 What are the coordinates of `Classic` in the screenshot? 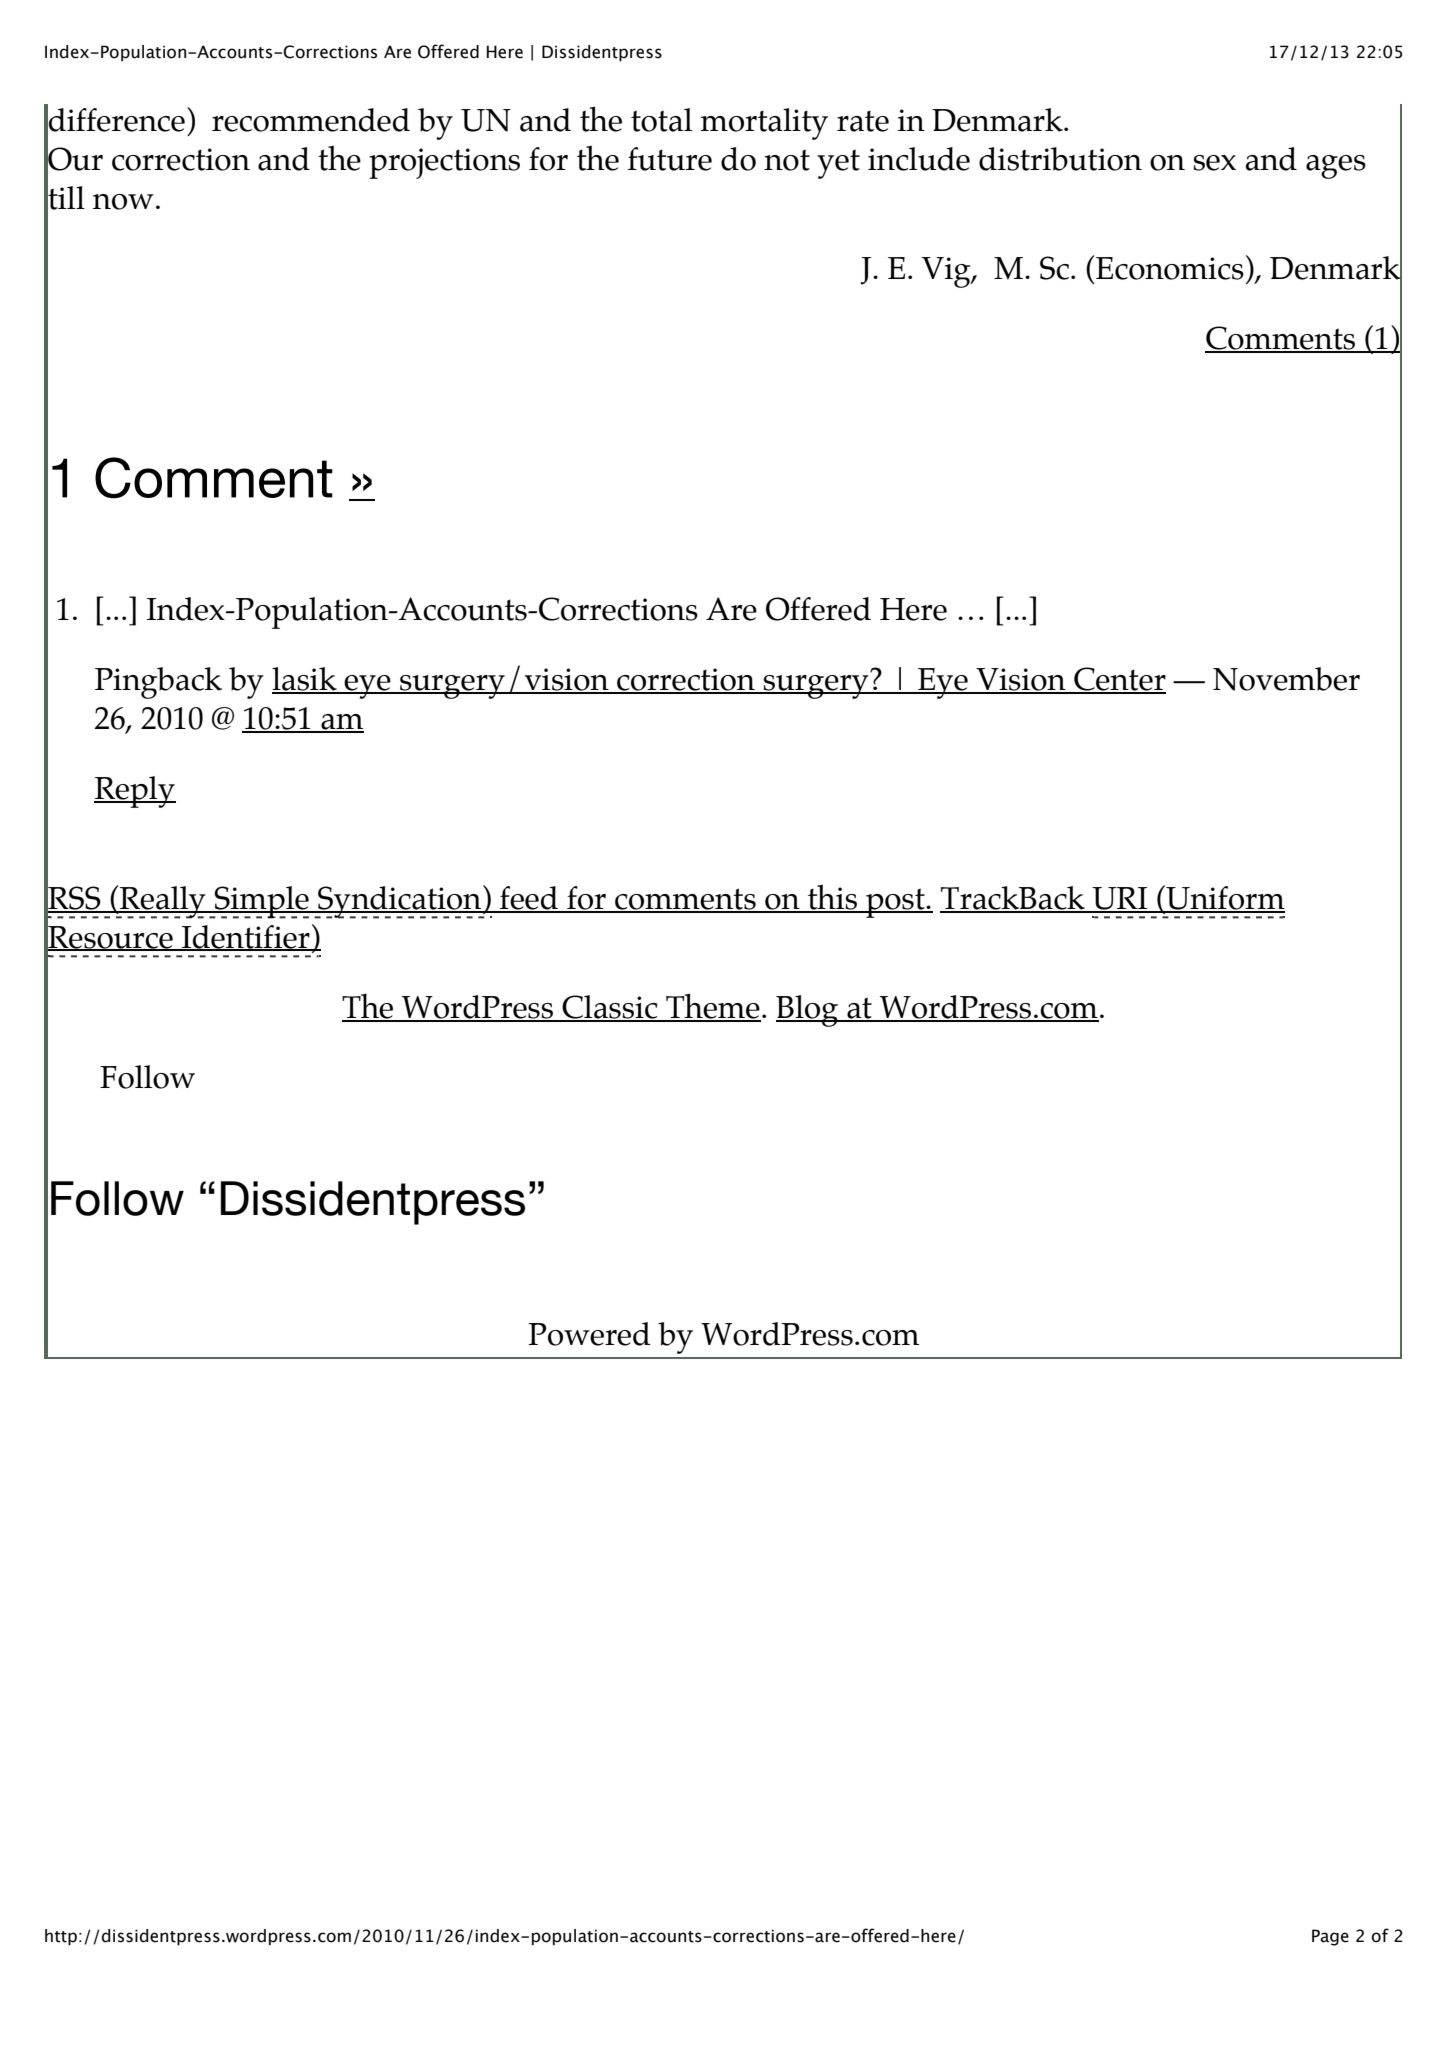 It's located at (610, 1008).
